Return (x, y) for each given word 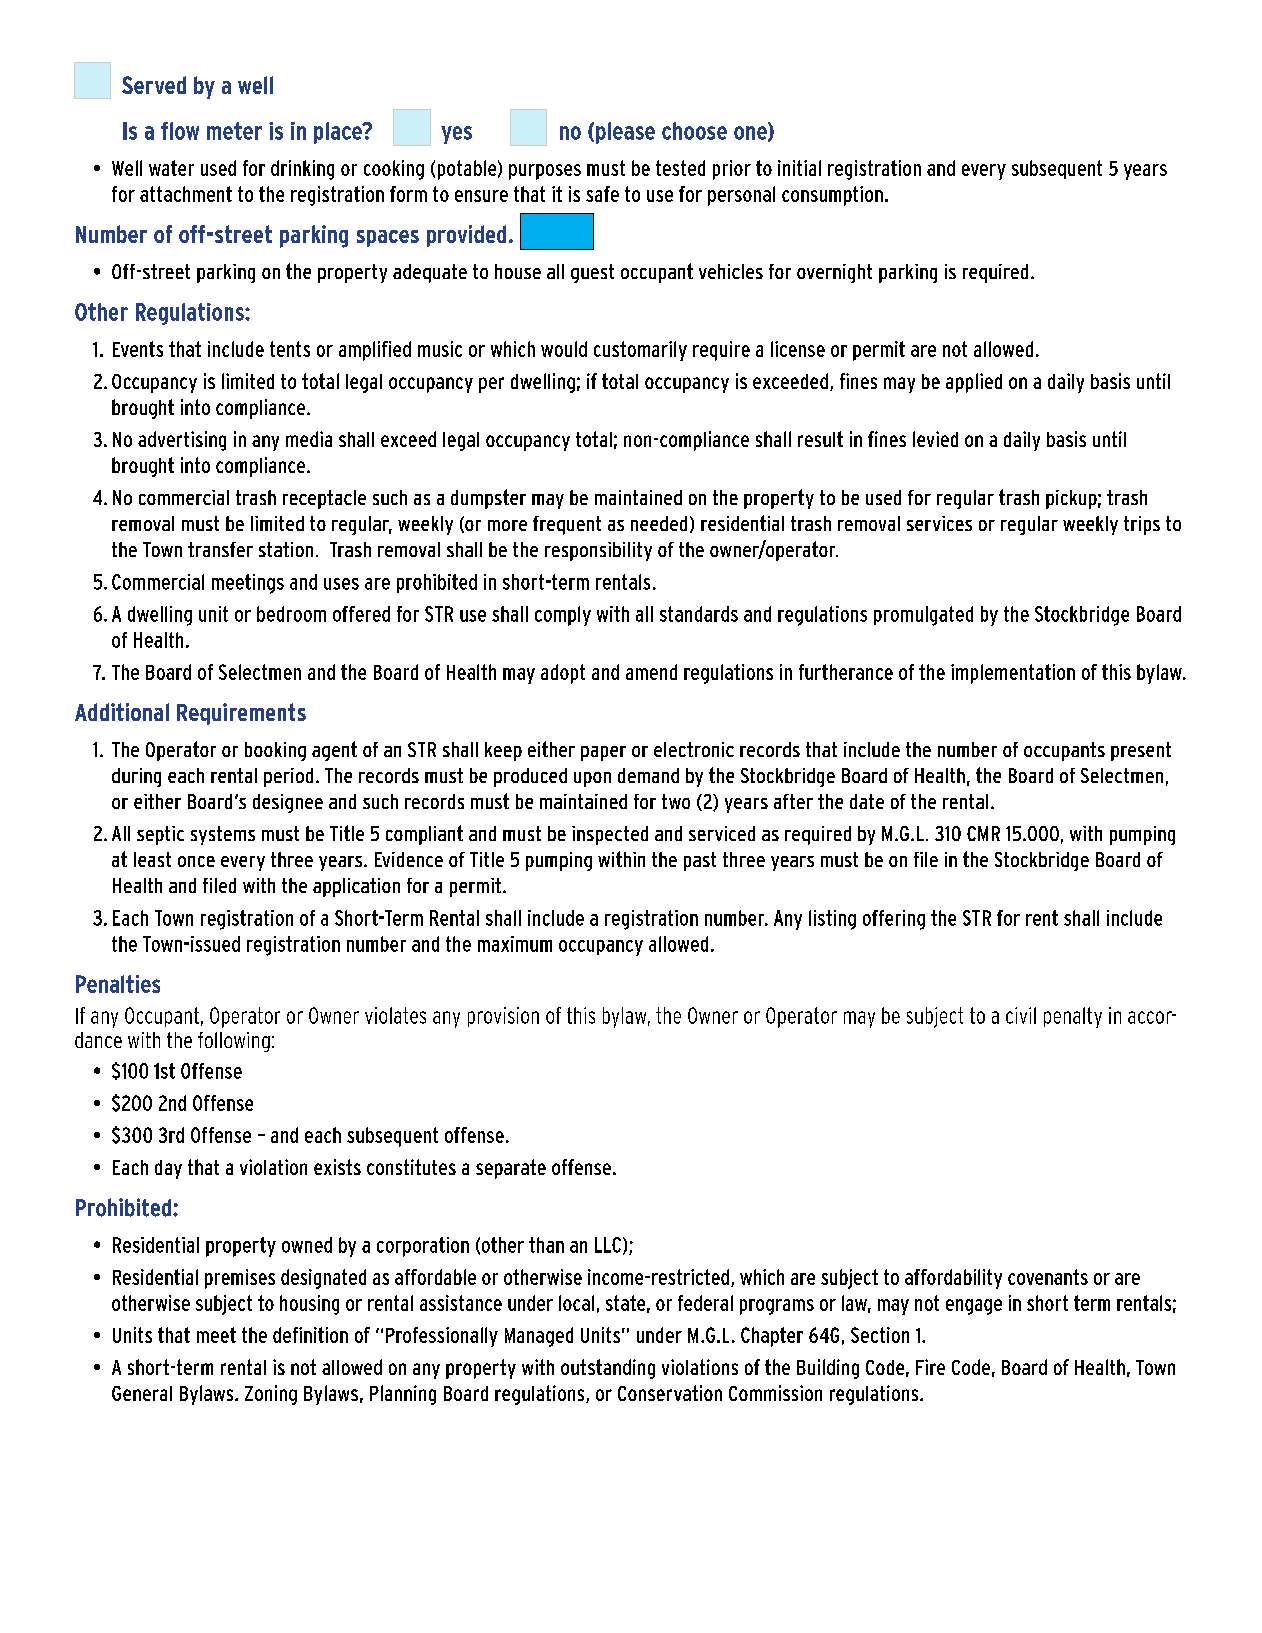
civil (1021, 1015)
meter (234, 131)
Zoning (271, 1395)
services (939, 523)
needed (659, 523)
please (625, 133)
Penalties (118, 984)
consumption (832, 196)
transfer (220, 549)
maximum (515, 944)
